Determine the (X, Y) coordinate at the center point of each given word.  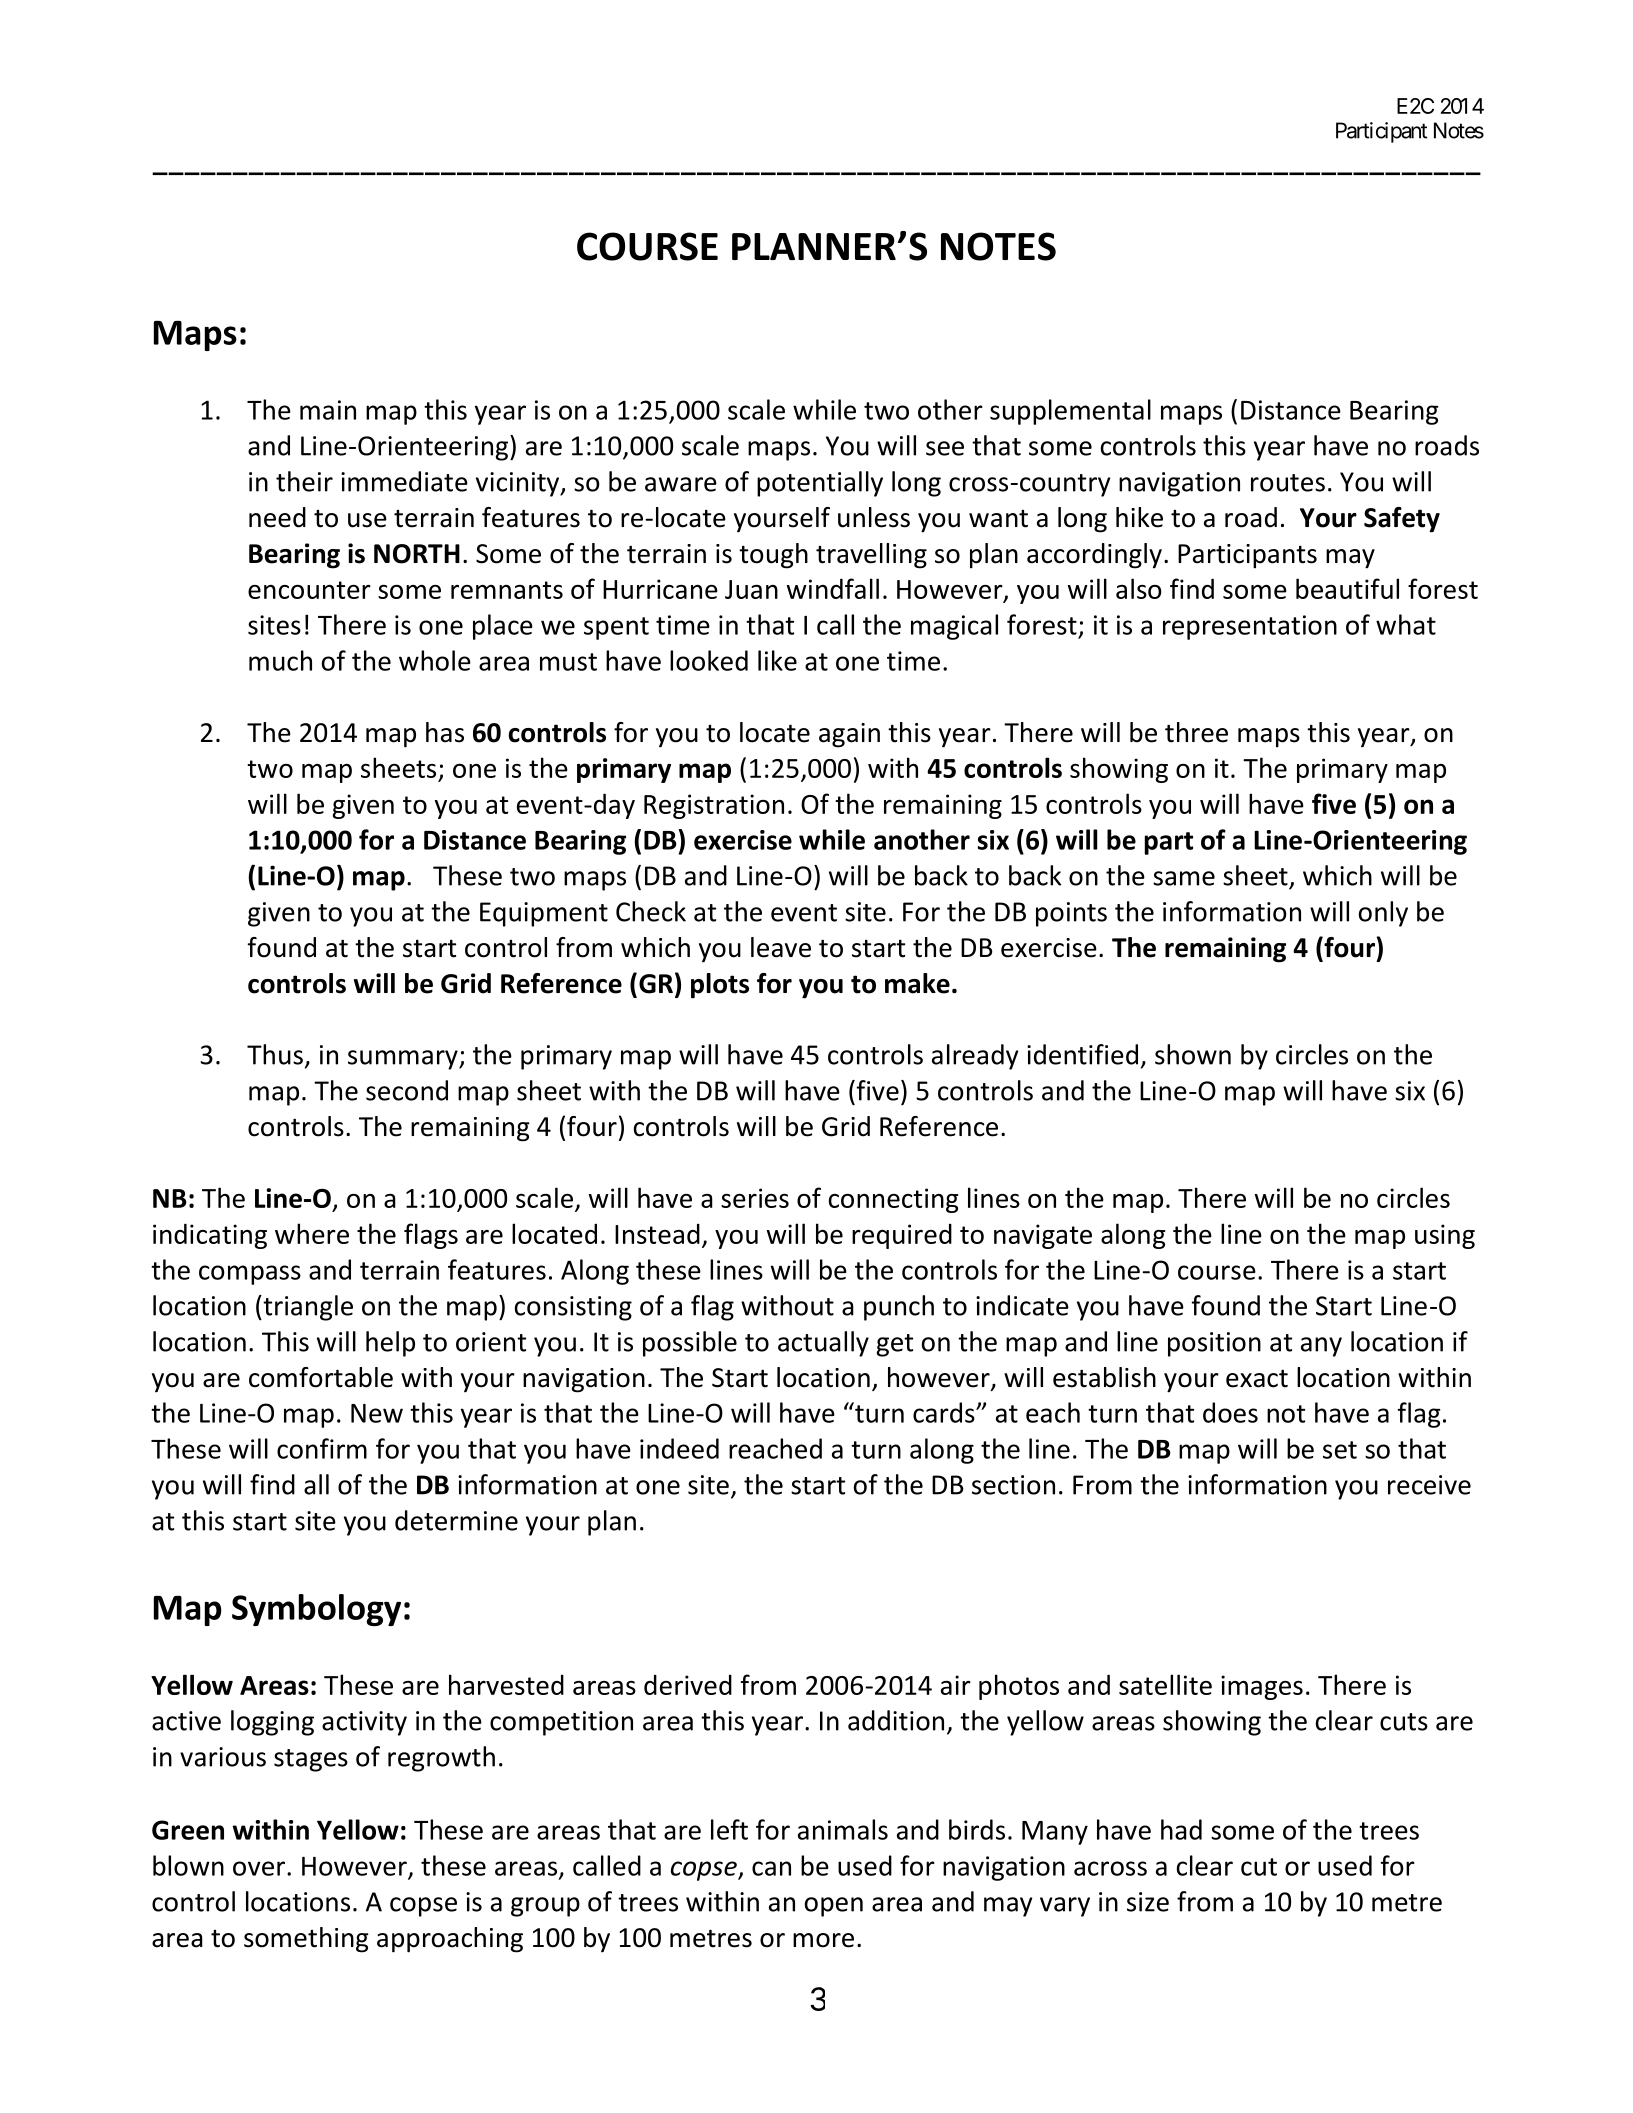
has (445, 732)
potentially (820, 484)
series (755, 1198)
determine (456, 1520)
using (1445, 1236)
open (834, 1907)
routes (1288, 483)
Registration (714, 806)
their (304, 481)
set (1340, 1450)
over (260, 1868)
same (1184, 878)
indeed (679, 1448)
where (312, 1233)
